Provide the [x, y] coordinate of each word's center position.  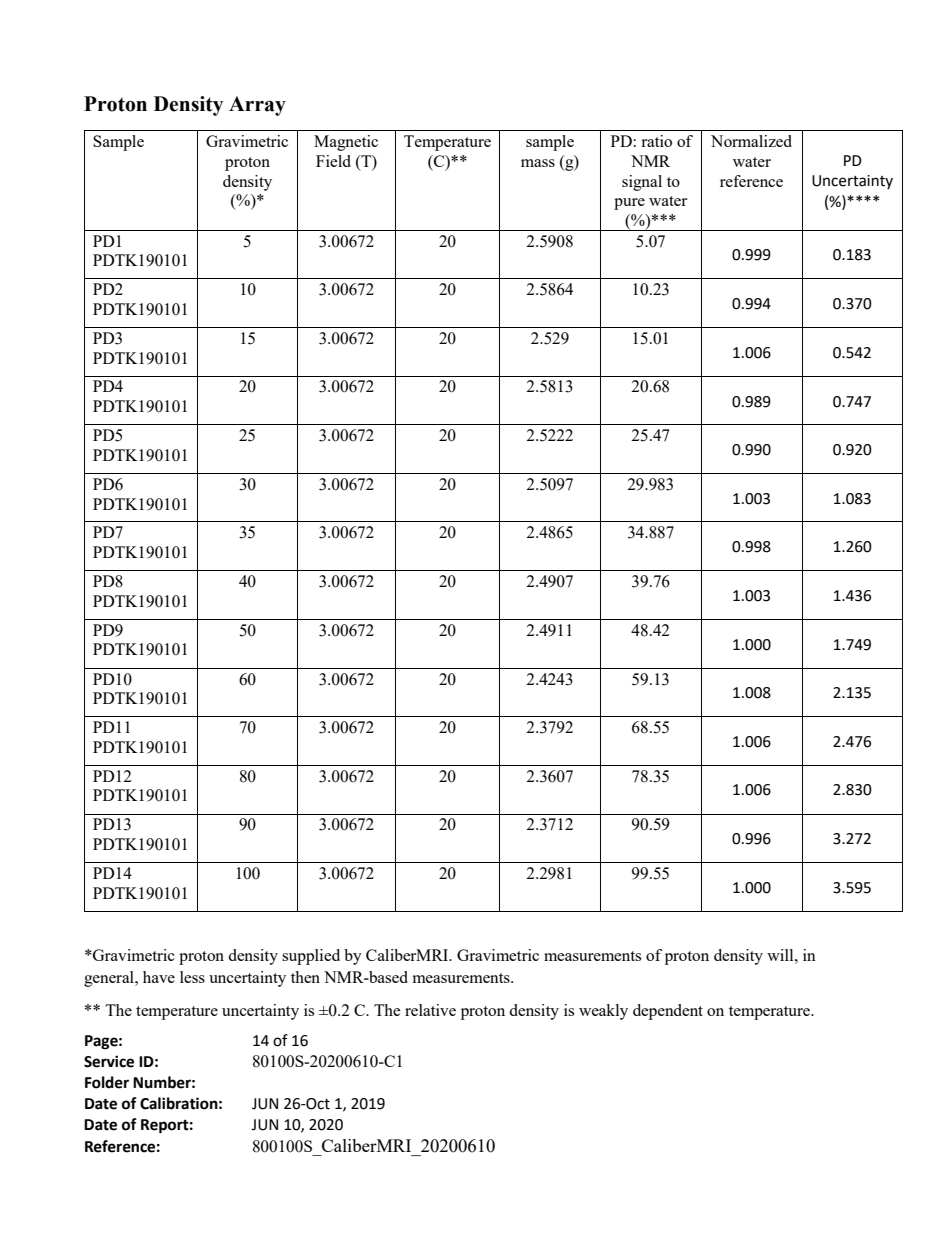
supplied [311, 957]
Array [257, 106]
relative [430, 1010]
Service [109, 1061]
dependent [668, 1012]
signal [642, 183]
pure [629, 204]
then [305, 977]
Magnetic [346, 143]
